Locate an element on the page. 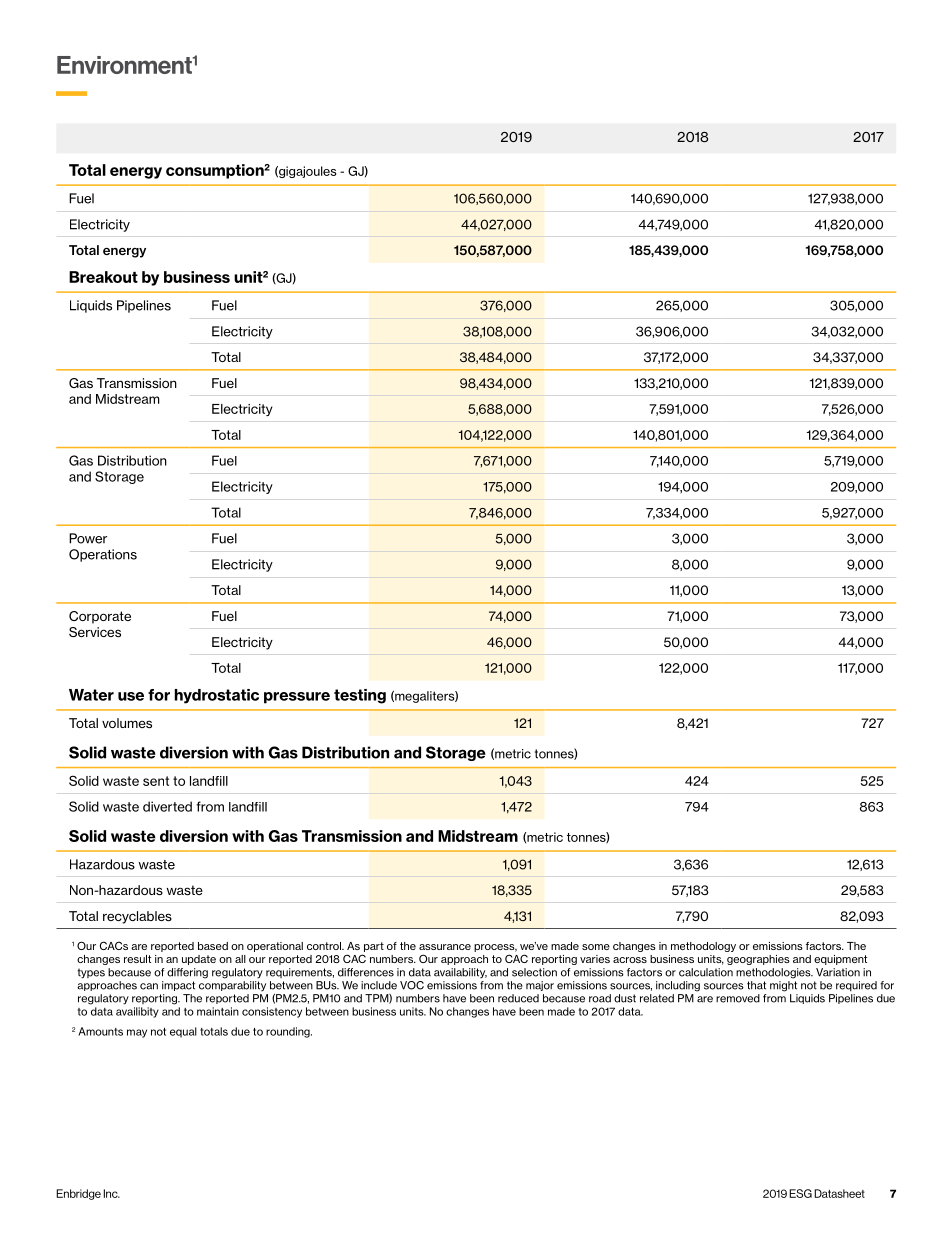  equal is located at coordinates (183, 1032).
